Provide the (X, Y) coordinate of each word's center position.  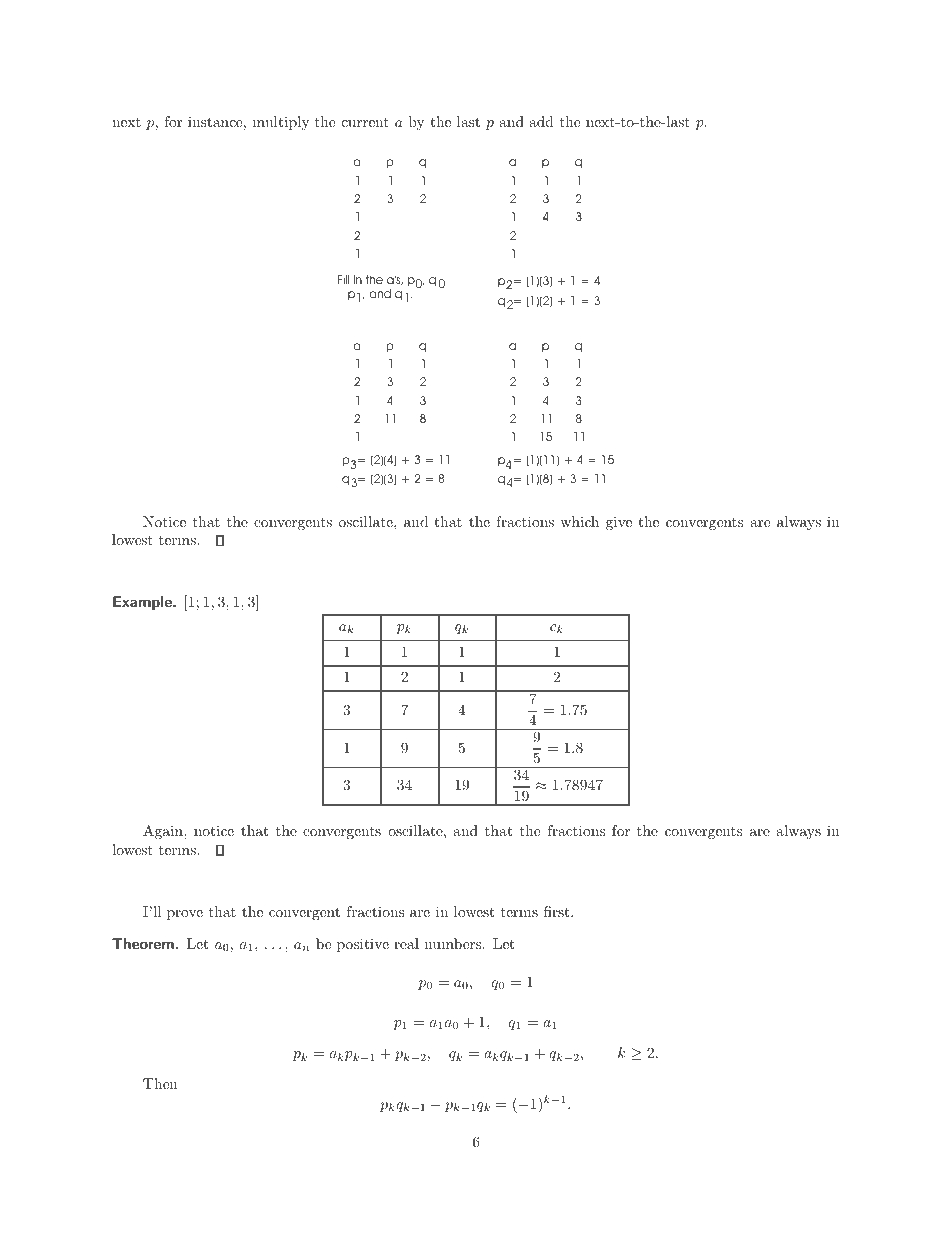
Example (143, 603)
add (541, 121)
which (579, 521)
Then (160, 1083)
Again (164, 832)
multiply (281, 123)
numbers (454, 943)
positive (363, 945)
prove (185, 915)
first (558, 911)
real (406, 943)
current (365, 122)
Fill (343, 279)
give (619, 523)
